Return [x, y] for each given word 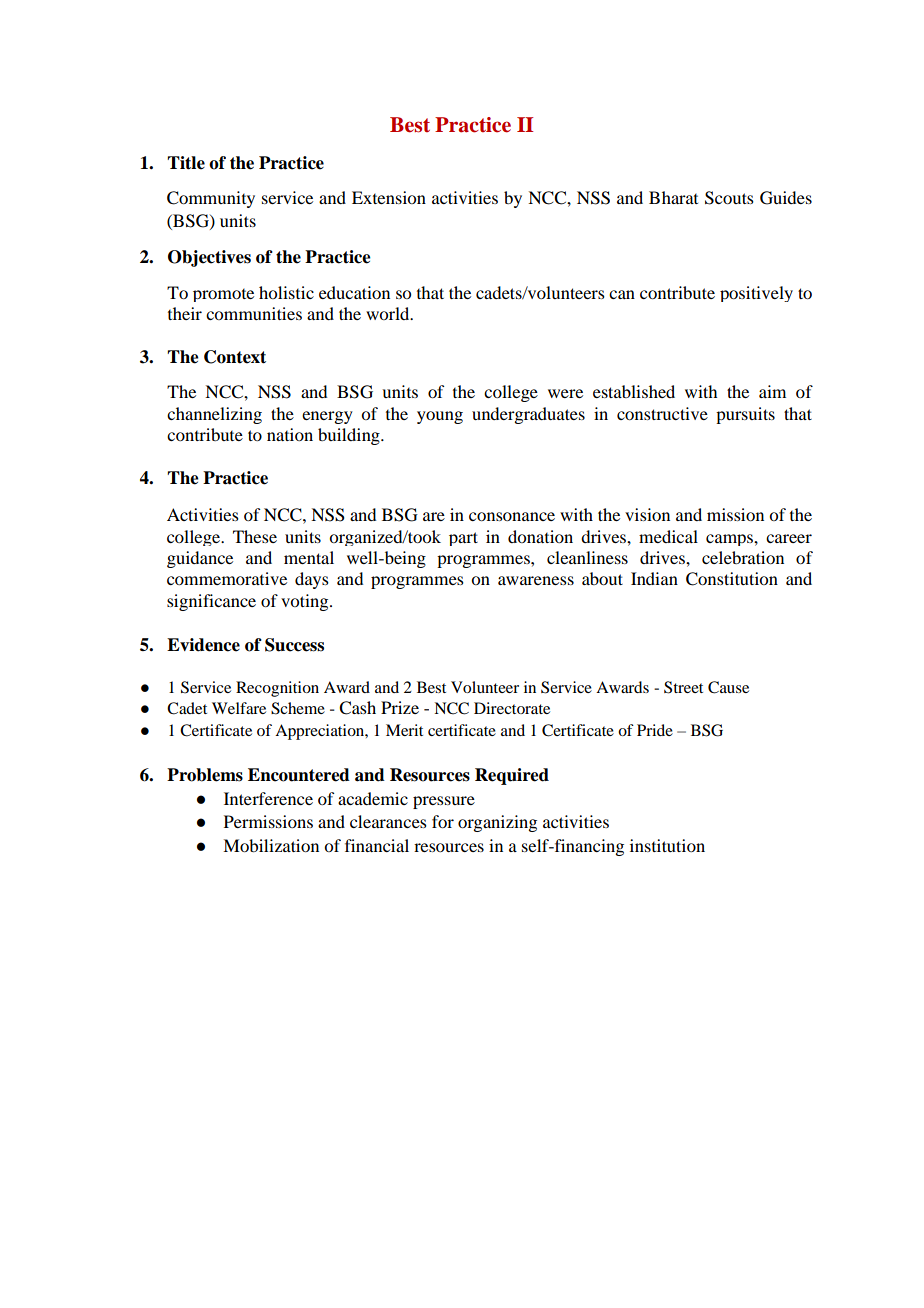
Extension [389, 197]
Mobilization [271, 845]
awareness [536, 580]
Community [211, 199]
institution [667, 845]
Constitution [732, 579]
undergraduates [528, 415]
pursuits [745, 415]
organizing [497, 823]
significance [211, 602]
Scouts [729, 198]
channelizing [214, 415]
